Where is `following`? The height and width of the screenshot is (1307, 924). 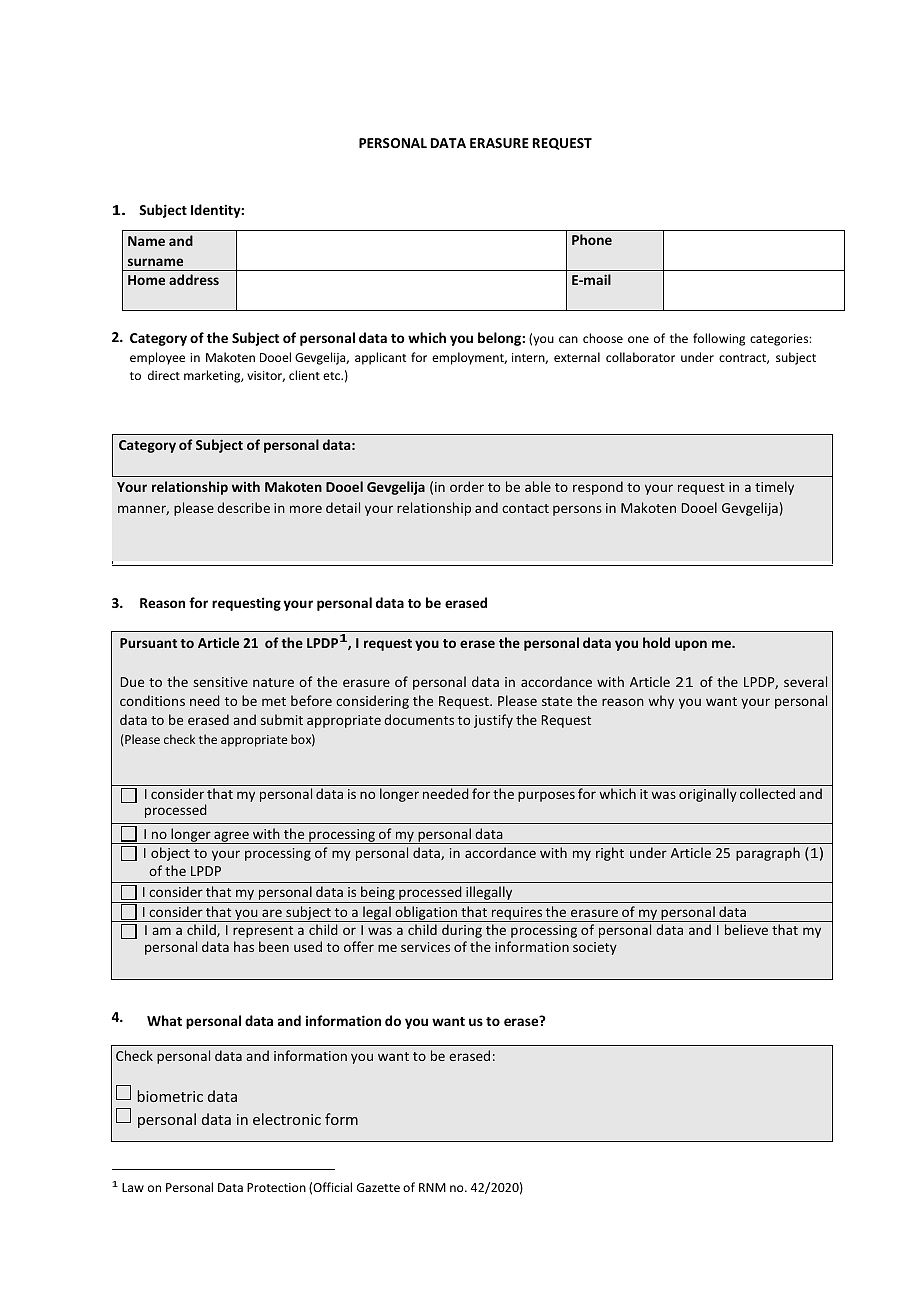 following is located at coordinates (719, 339).
